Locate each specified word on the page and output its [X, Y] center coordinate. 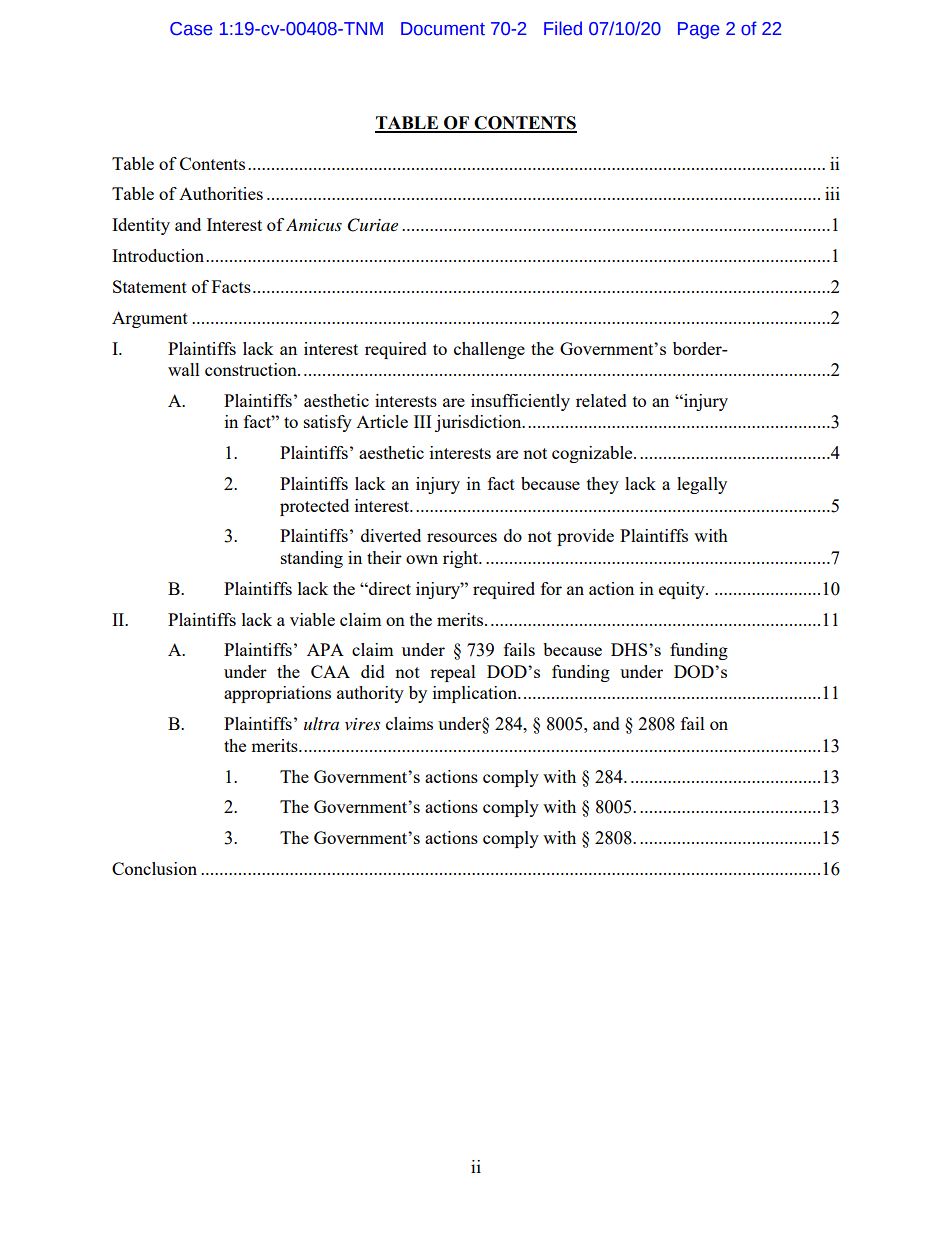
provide [585, 537]
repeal [453, 673]
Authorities [221, 193]
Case [191, 29]
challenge [489, 350]
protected [314, 507]
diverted [391, 535]
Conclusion [154, 868]
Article [382, 421]
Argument [150, 319]
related [601, 400]
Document [443, 29]
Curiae [373, 225]
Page [699, 30]
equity [683, 590]
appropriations [277, 694]
